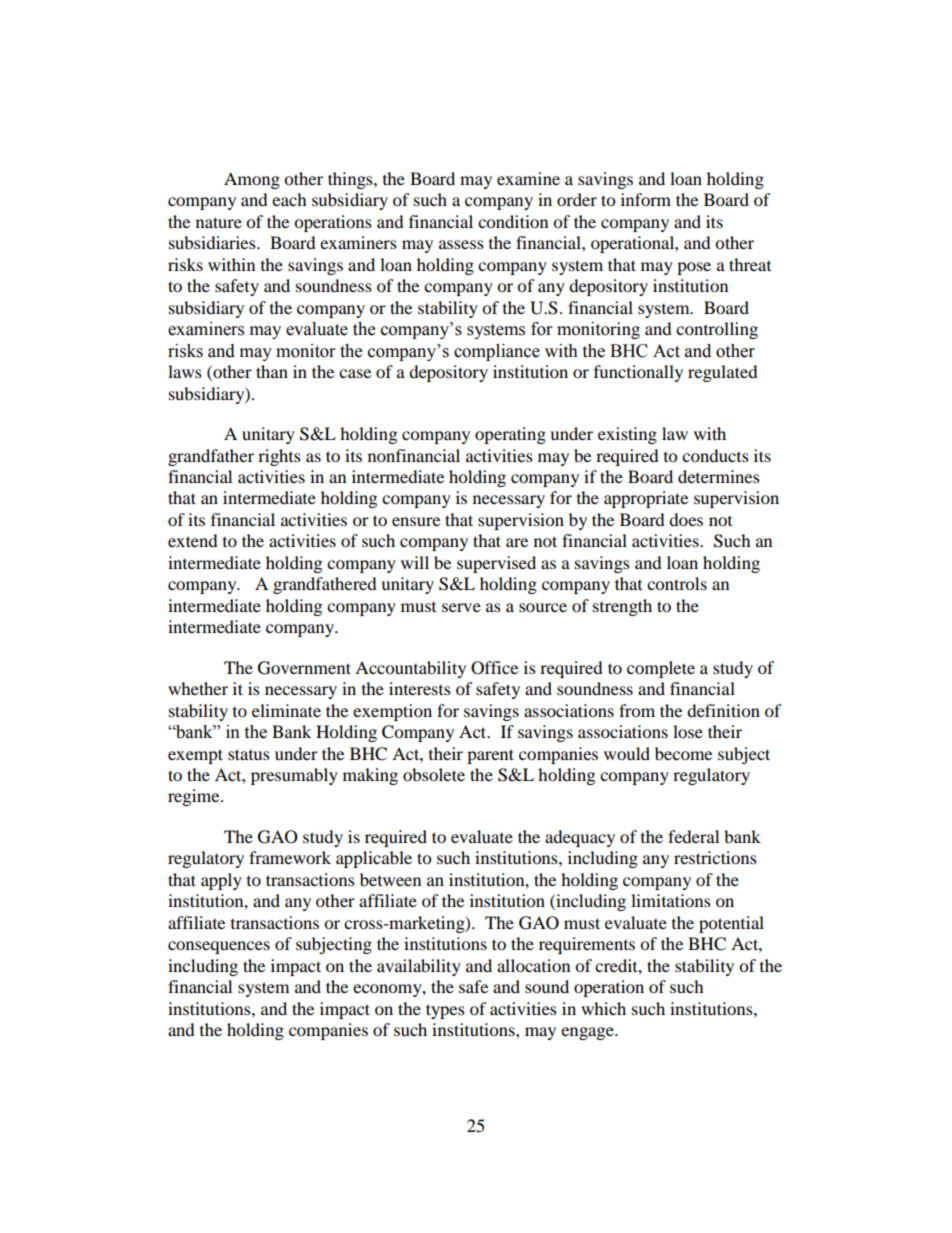 The width and height of the screenshot is (952, 1233). What do you see at coordinates (304, 668) in the screenshot?
I see `Government` at bounding box center [304, 668].
